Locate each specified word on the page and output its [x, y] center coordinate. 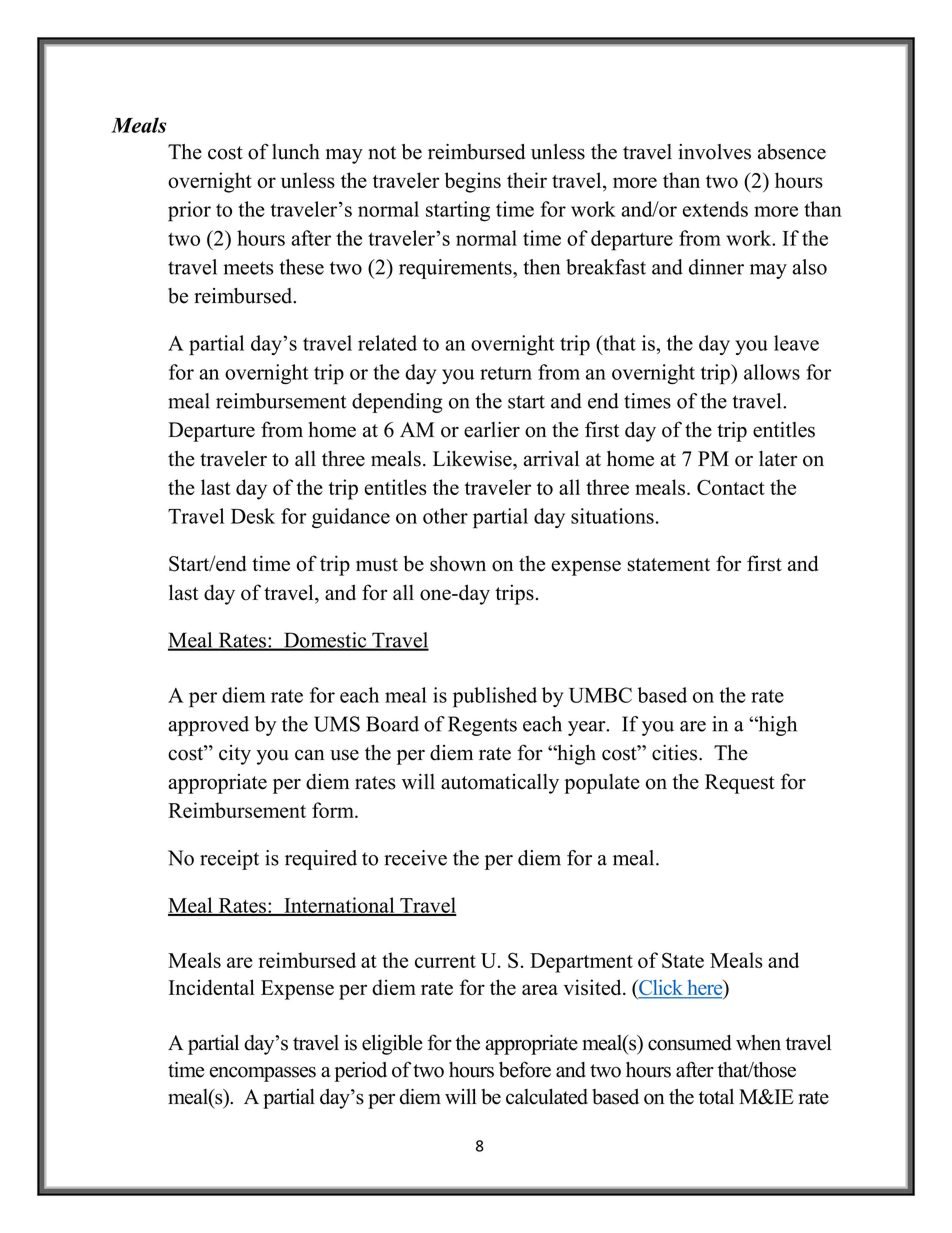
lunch [296, 152]
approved [208, 726]
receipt [229, 860]
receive [415, 858]
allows [772, 372]
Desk [253, 516]
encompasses [263, 1074]
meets [248, 268]
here [705, 989]
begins [473, 182]
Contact [731, 487]
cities [676, 752]
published [495, 697]
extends [715, 209]
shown [458, 564]
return [506, 373]
